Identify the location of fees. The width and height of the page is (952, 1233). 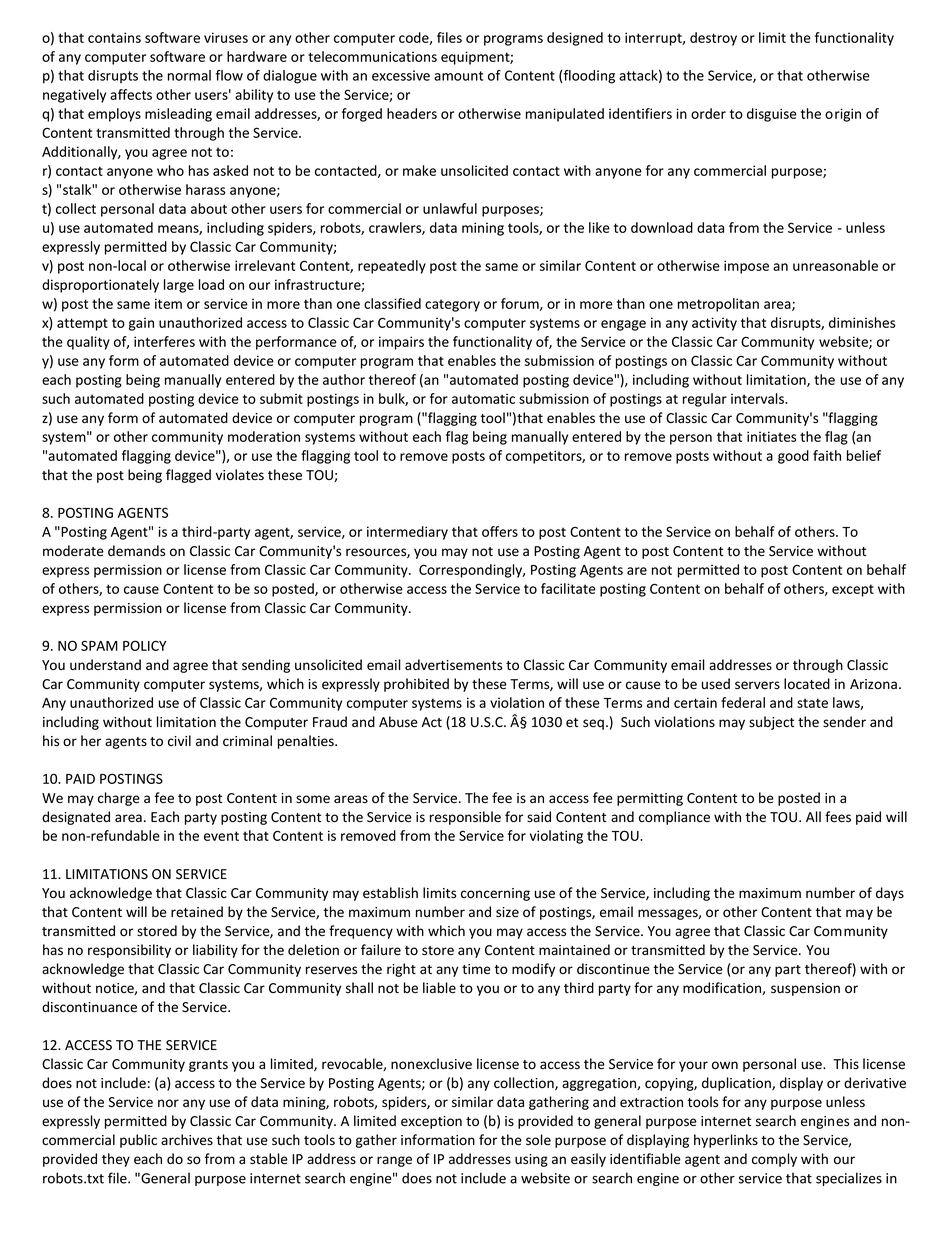
(838, 817).
